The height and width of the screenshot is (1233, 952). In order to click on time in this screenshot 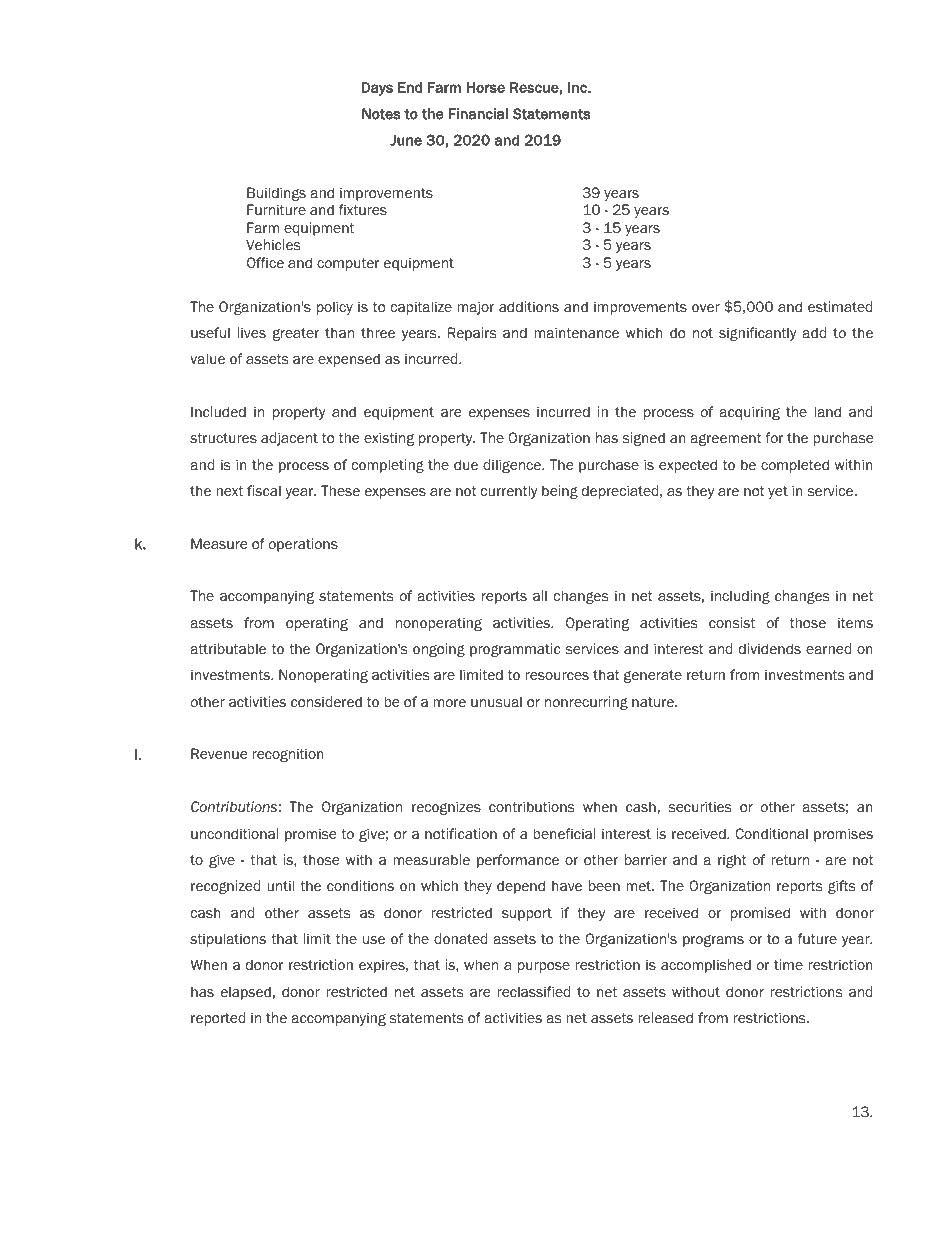, I will do `click(788, 964)`.
